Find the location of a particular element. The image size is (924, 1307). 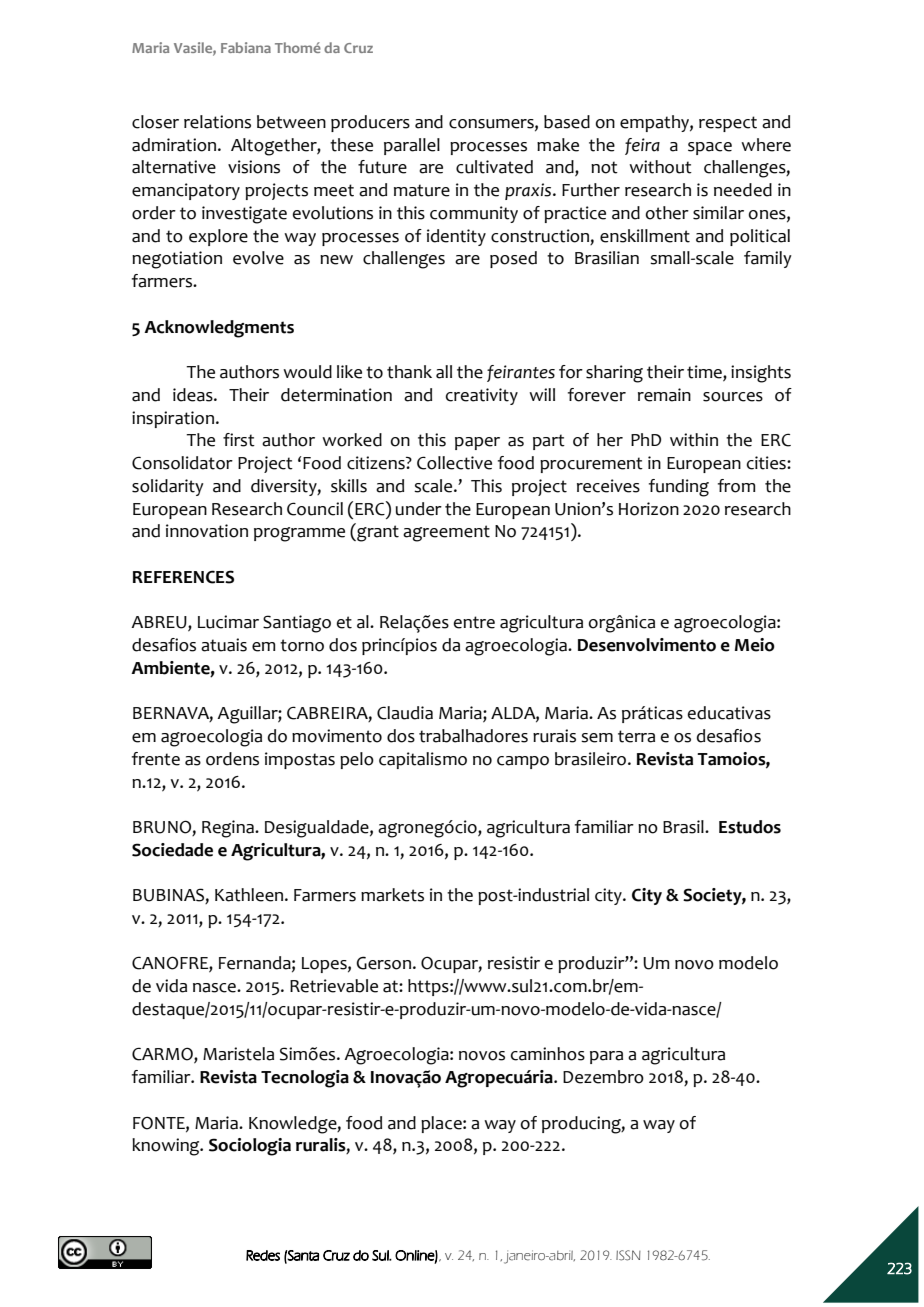

terra is located at coordinates (636, 736).
